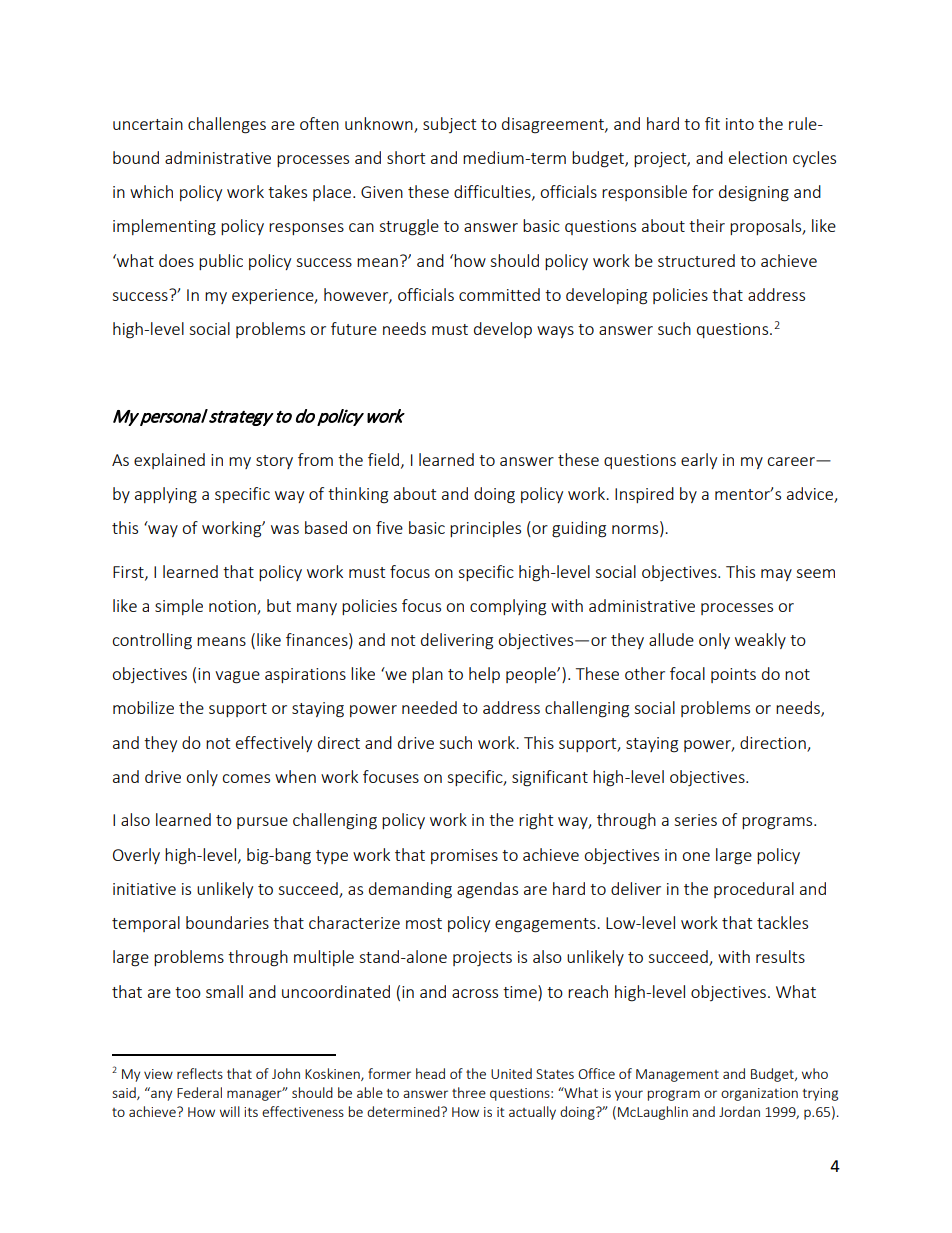 The height and width of the image is (1233, 952). Describe the element at coordinates (508, 607) in the image. I see `complying` at that location.
